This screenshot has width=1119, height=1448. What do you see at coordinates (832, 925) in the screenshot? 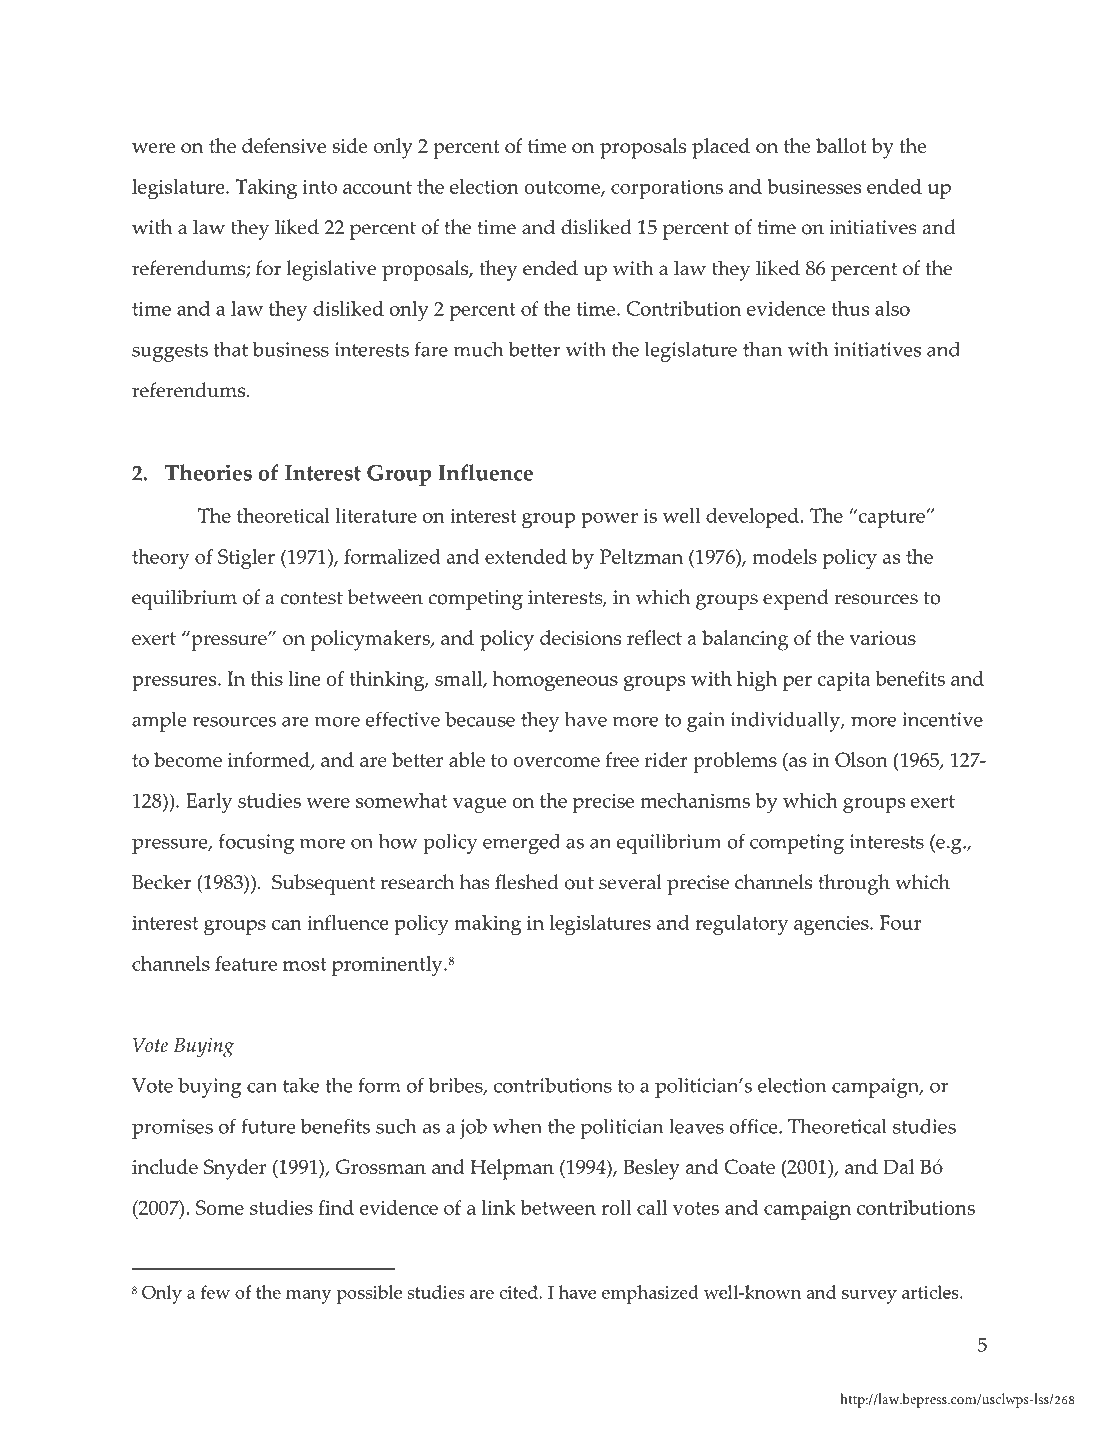
I see `agencies` at bounding box center [832, 925].
